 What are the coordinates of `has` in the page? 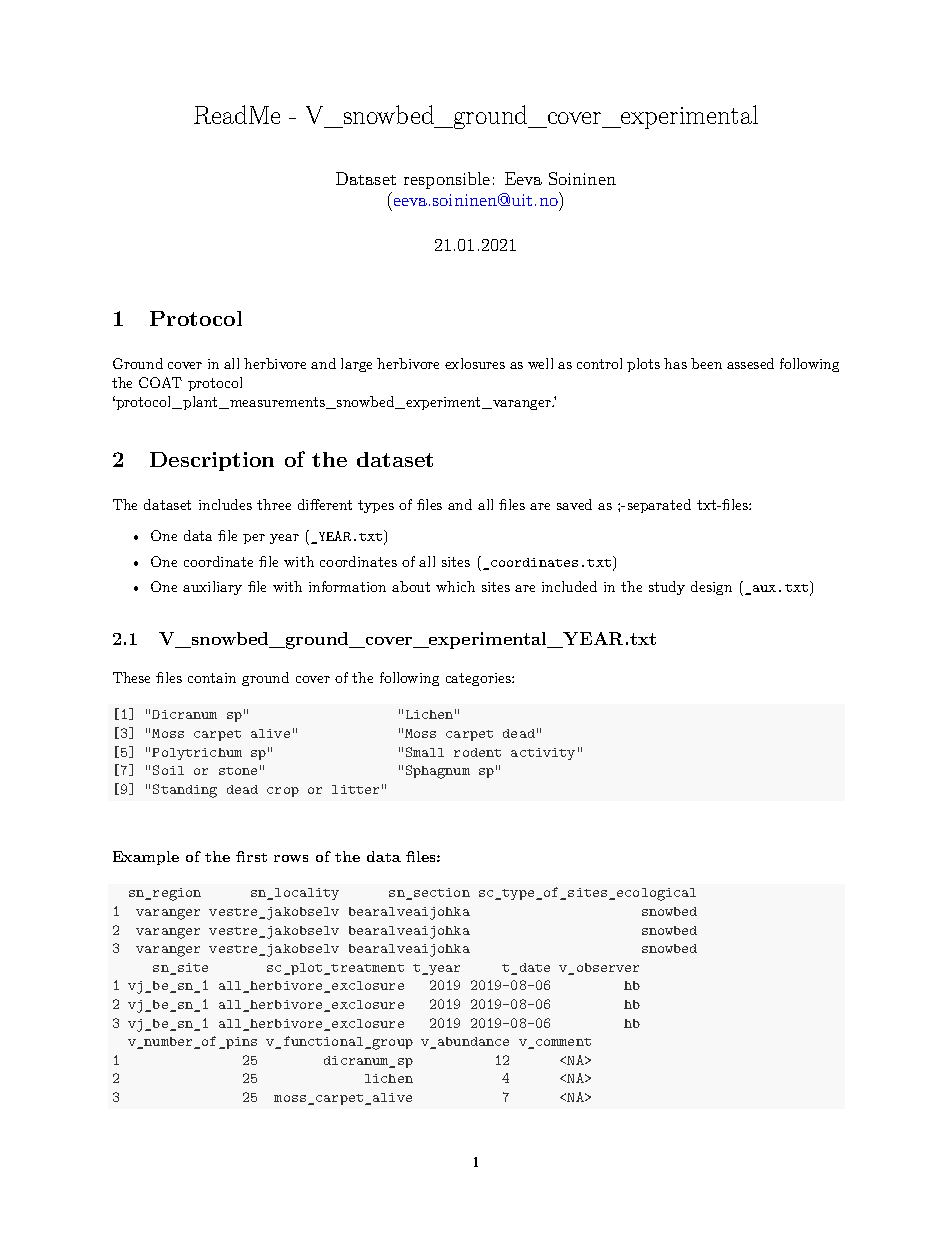 It's located at (675, 363).
